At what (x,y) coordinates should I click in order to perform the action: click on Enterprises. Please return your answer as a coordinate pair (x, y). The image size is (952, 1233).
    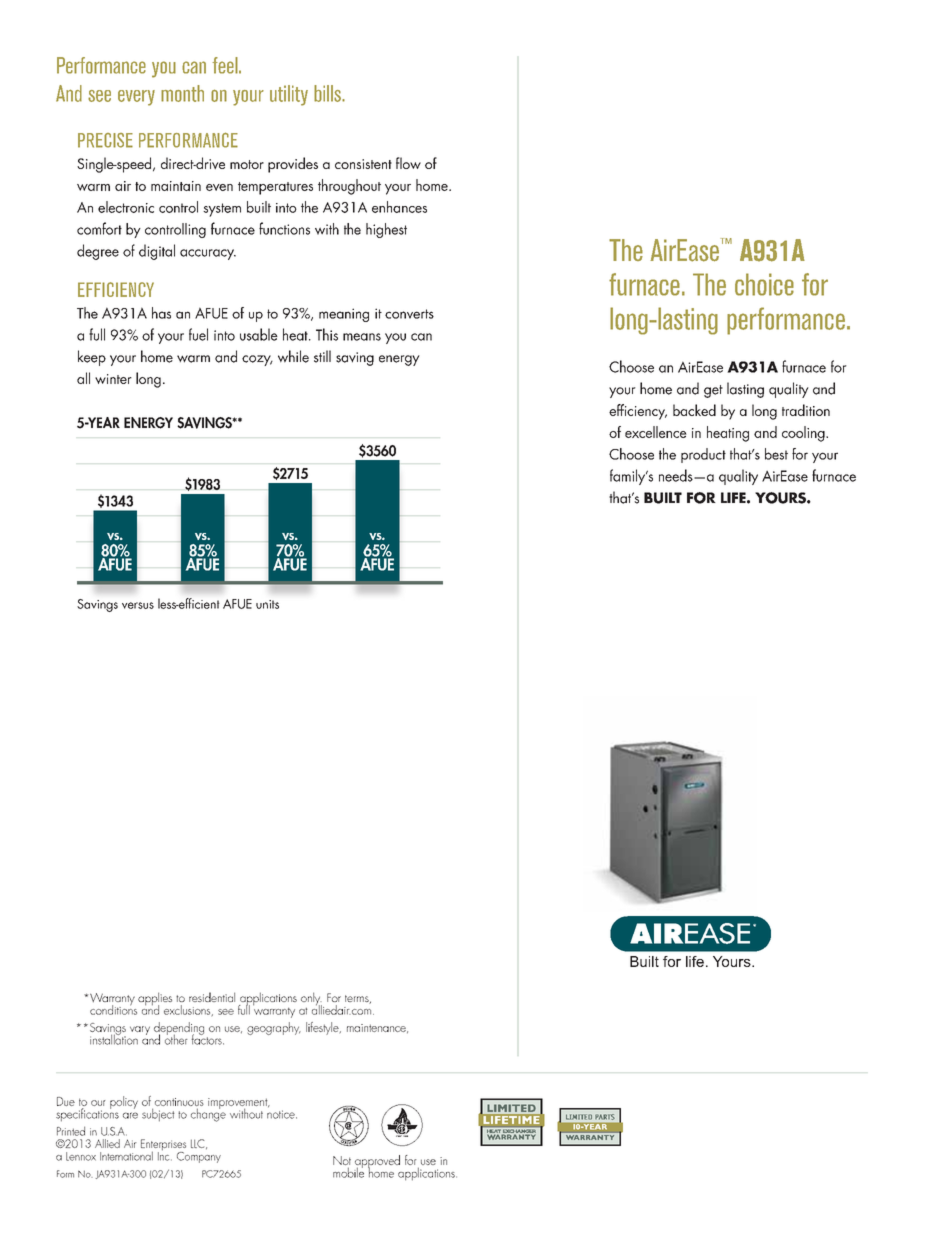
    Looking at the image, I should click on (163, 1146).
